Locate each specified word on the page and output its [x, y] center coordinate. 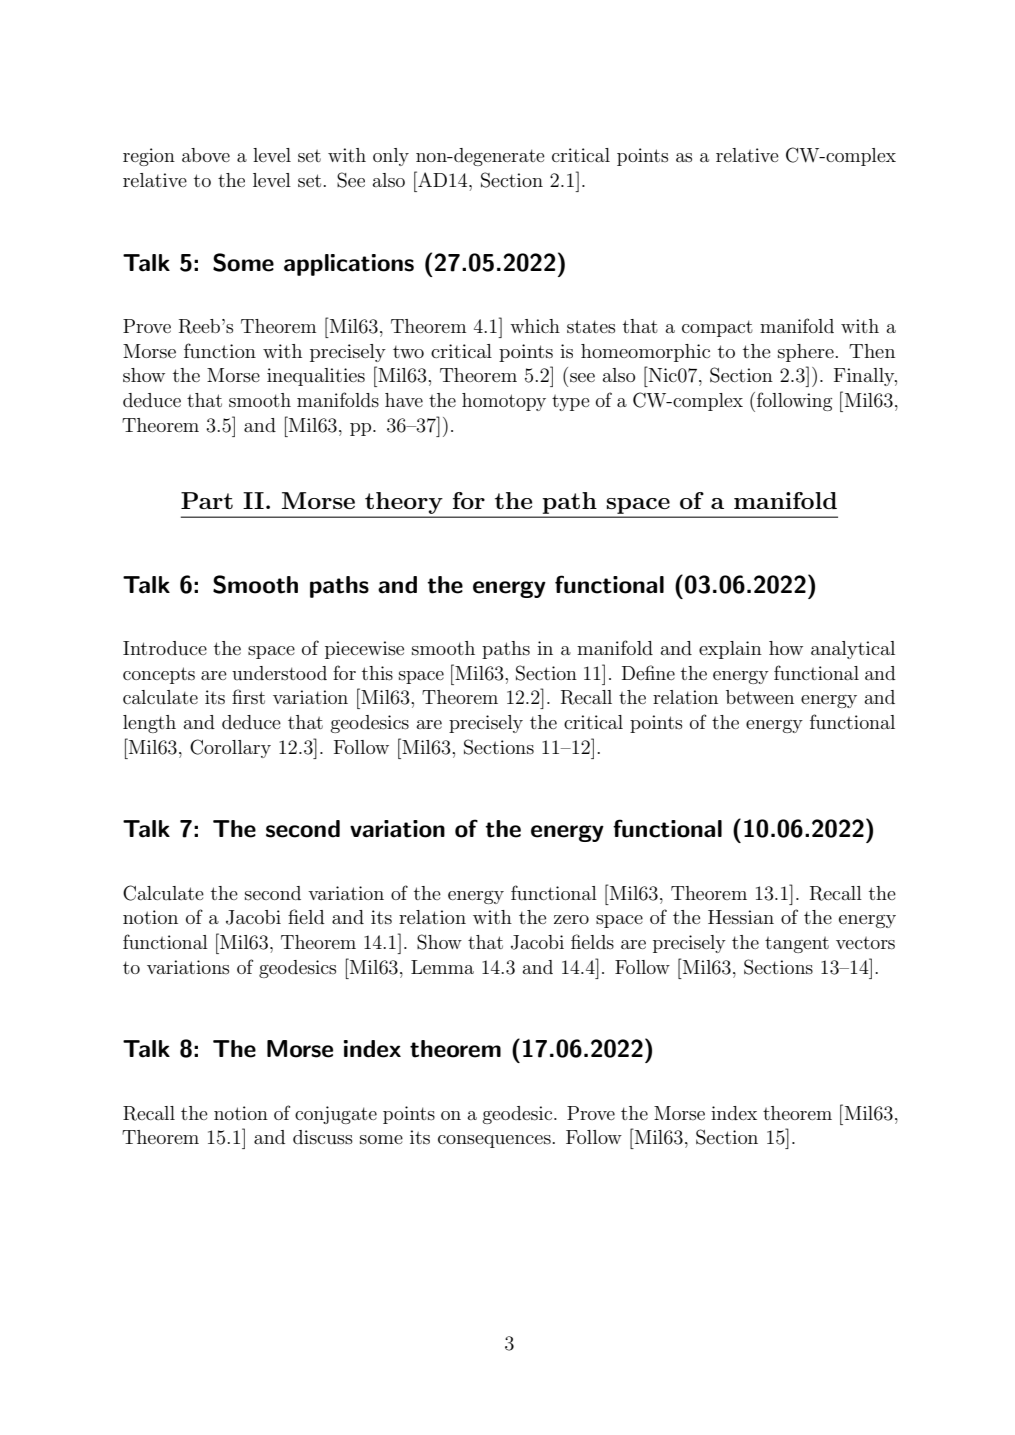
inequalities [316, 377]
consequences [494, 1141]
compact [717, 328]
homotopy [504, 402]
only [391, 157]
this [377, 673]
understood [279, 673]
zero [571, 919]
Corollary [230, 748]
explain [730, 650]
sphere [806, 353]
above [206, 155]
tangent [797, 945]
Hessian [741, 917]
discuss [323, 1137]
